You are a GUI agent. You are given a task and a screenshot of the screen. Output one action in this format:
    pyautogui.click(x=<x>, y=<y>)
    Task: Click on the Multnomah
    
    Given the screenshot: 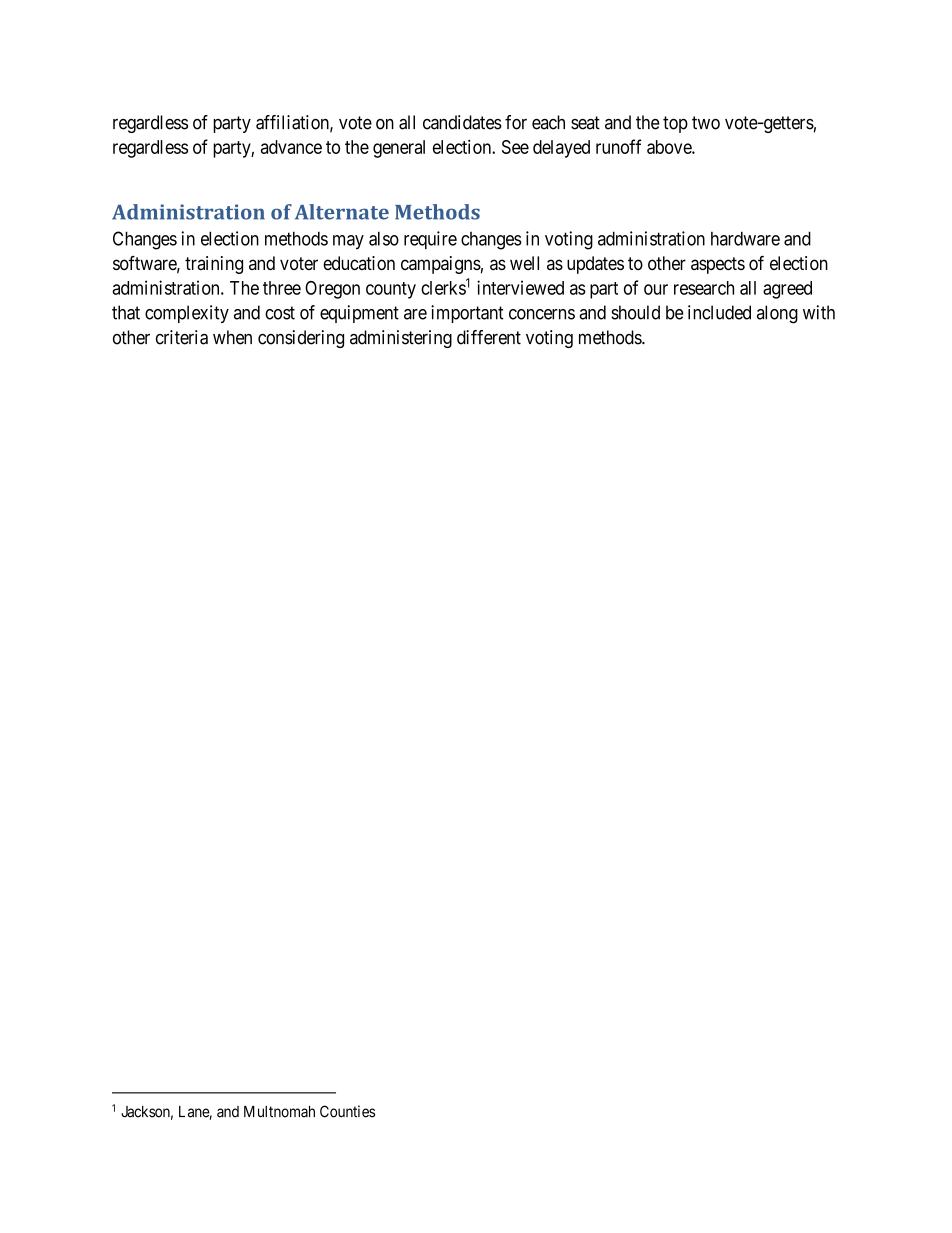 What is the action you would take?
    pyautogui.click(x=279, y=1112)
